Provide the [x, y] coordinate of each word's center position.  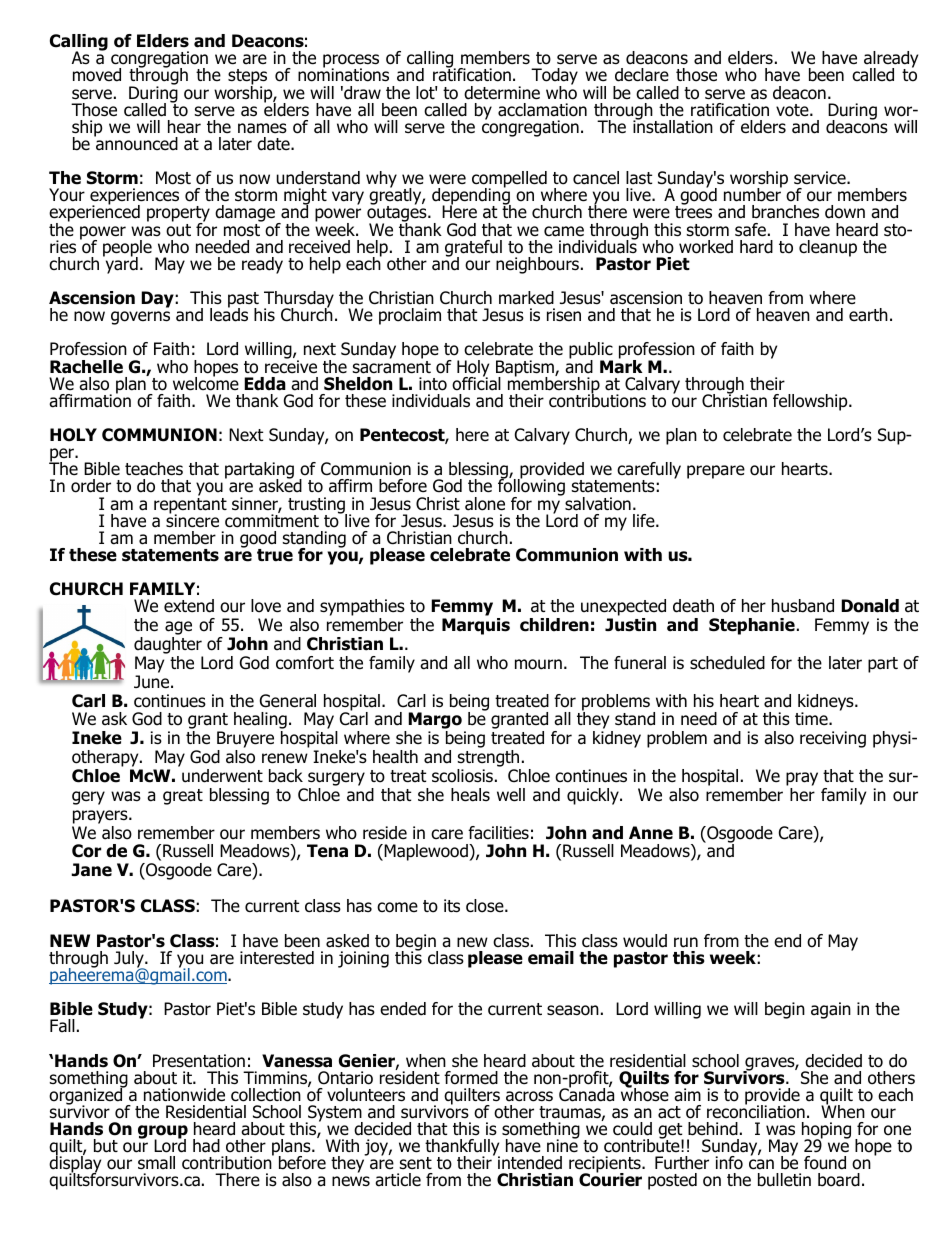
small [156, 1163]
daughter [168, 647]
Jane [91, 870]
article [398, 1180]
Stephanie [752, 626]
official [476, 382]
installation [673, 126]
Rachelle [86, 367]
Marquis [476, 626]
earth [868, 315]
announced [136, 143]
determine [502, 93]
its [452, 906]
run [686, 942]
